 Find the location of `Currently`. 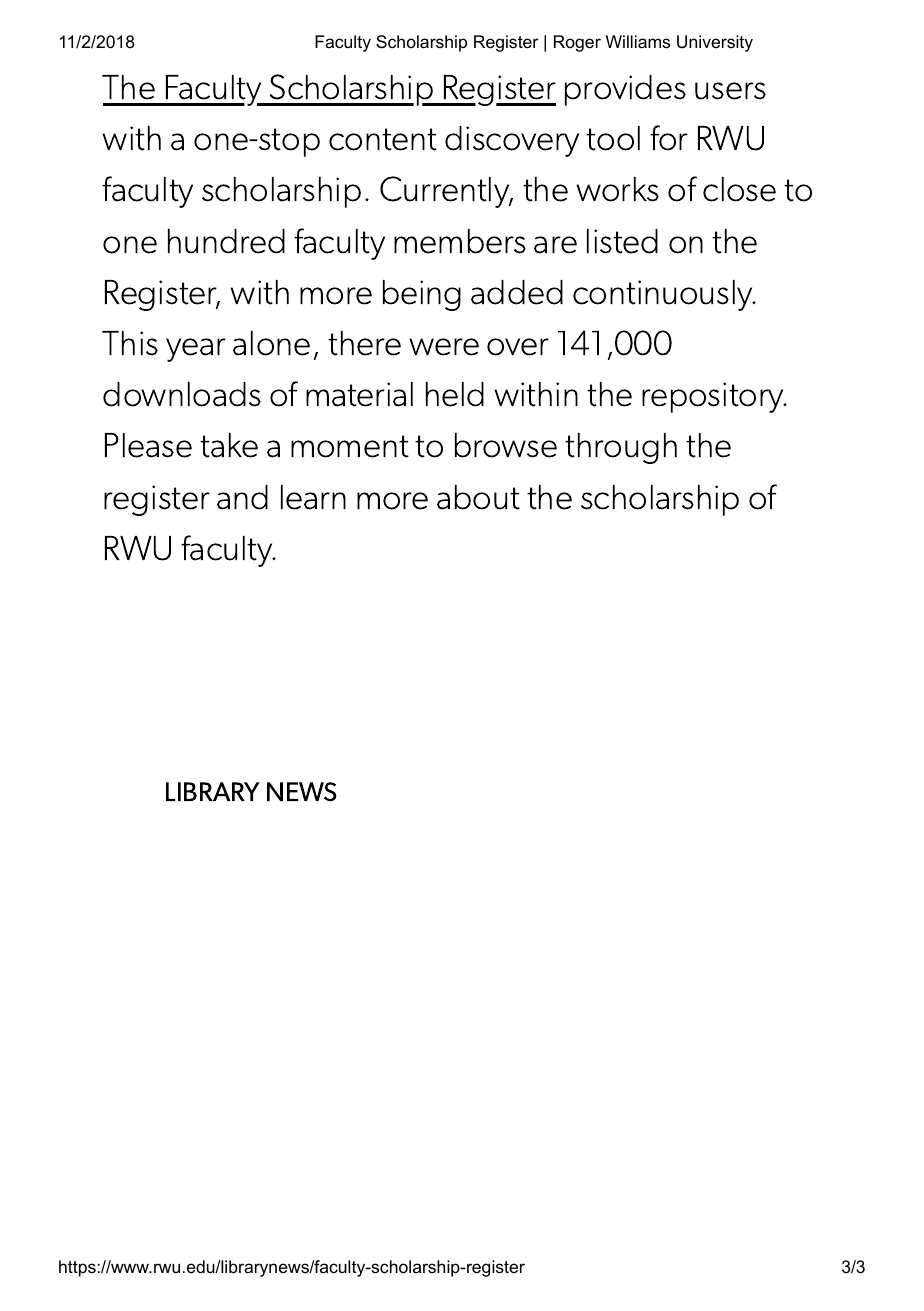

Currently is located at coordinates (446, 192).
